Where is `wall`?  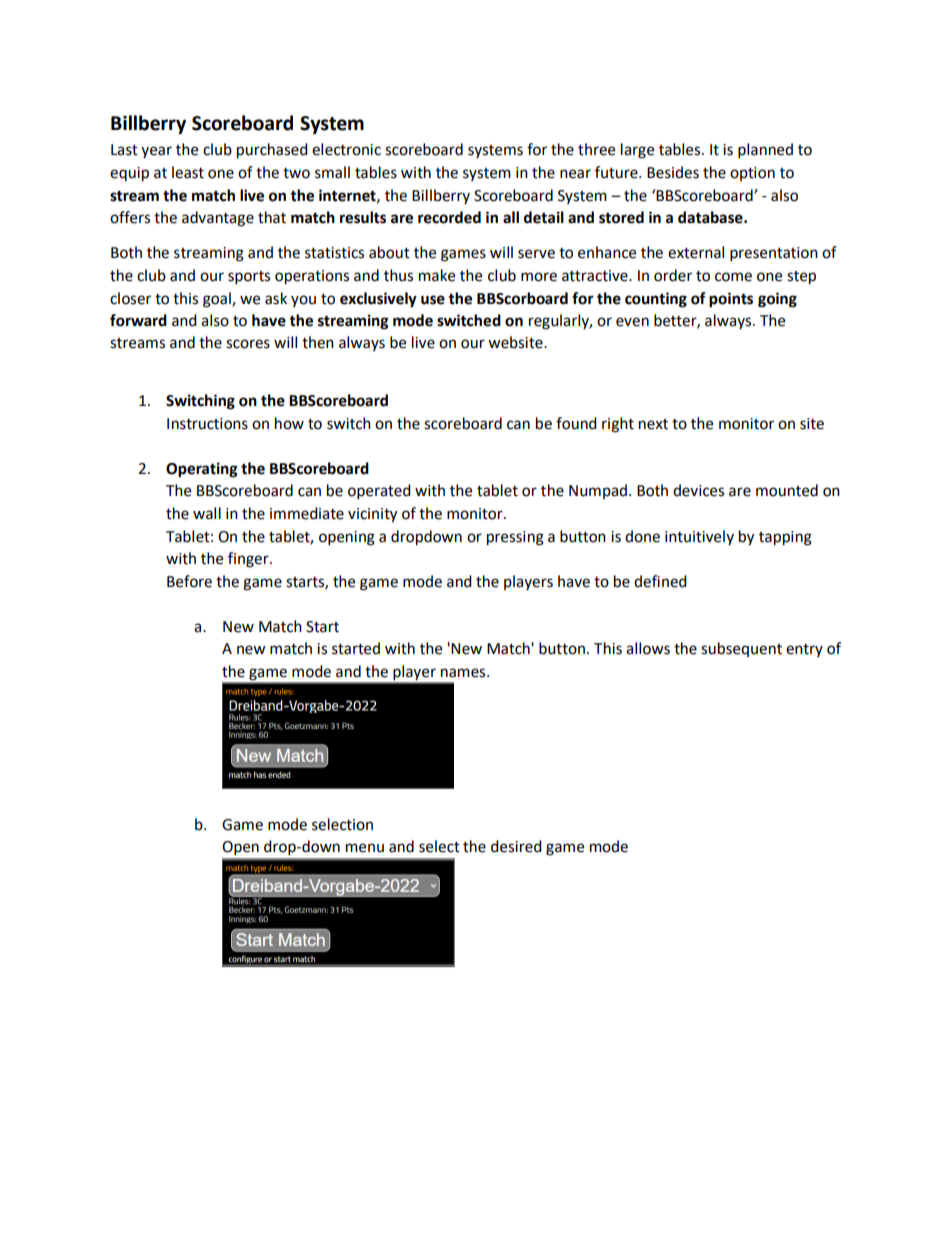 wall is located at coordinates (207, 513).
